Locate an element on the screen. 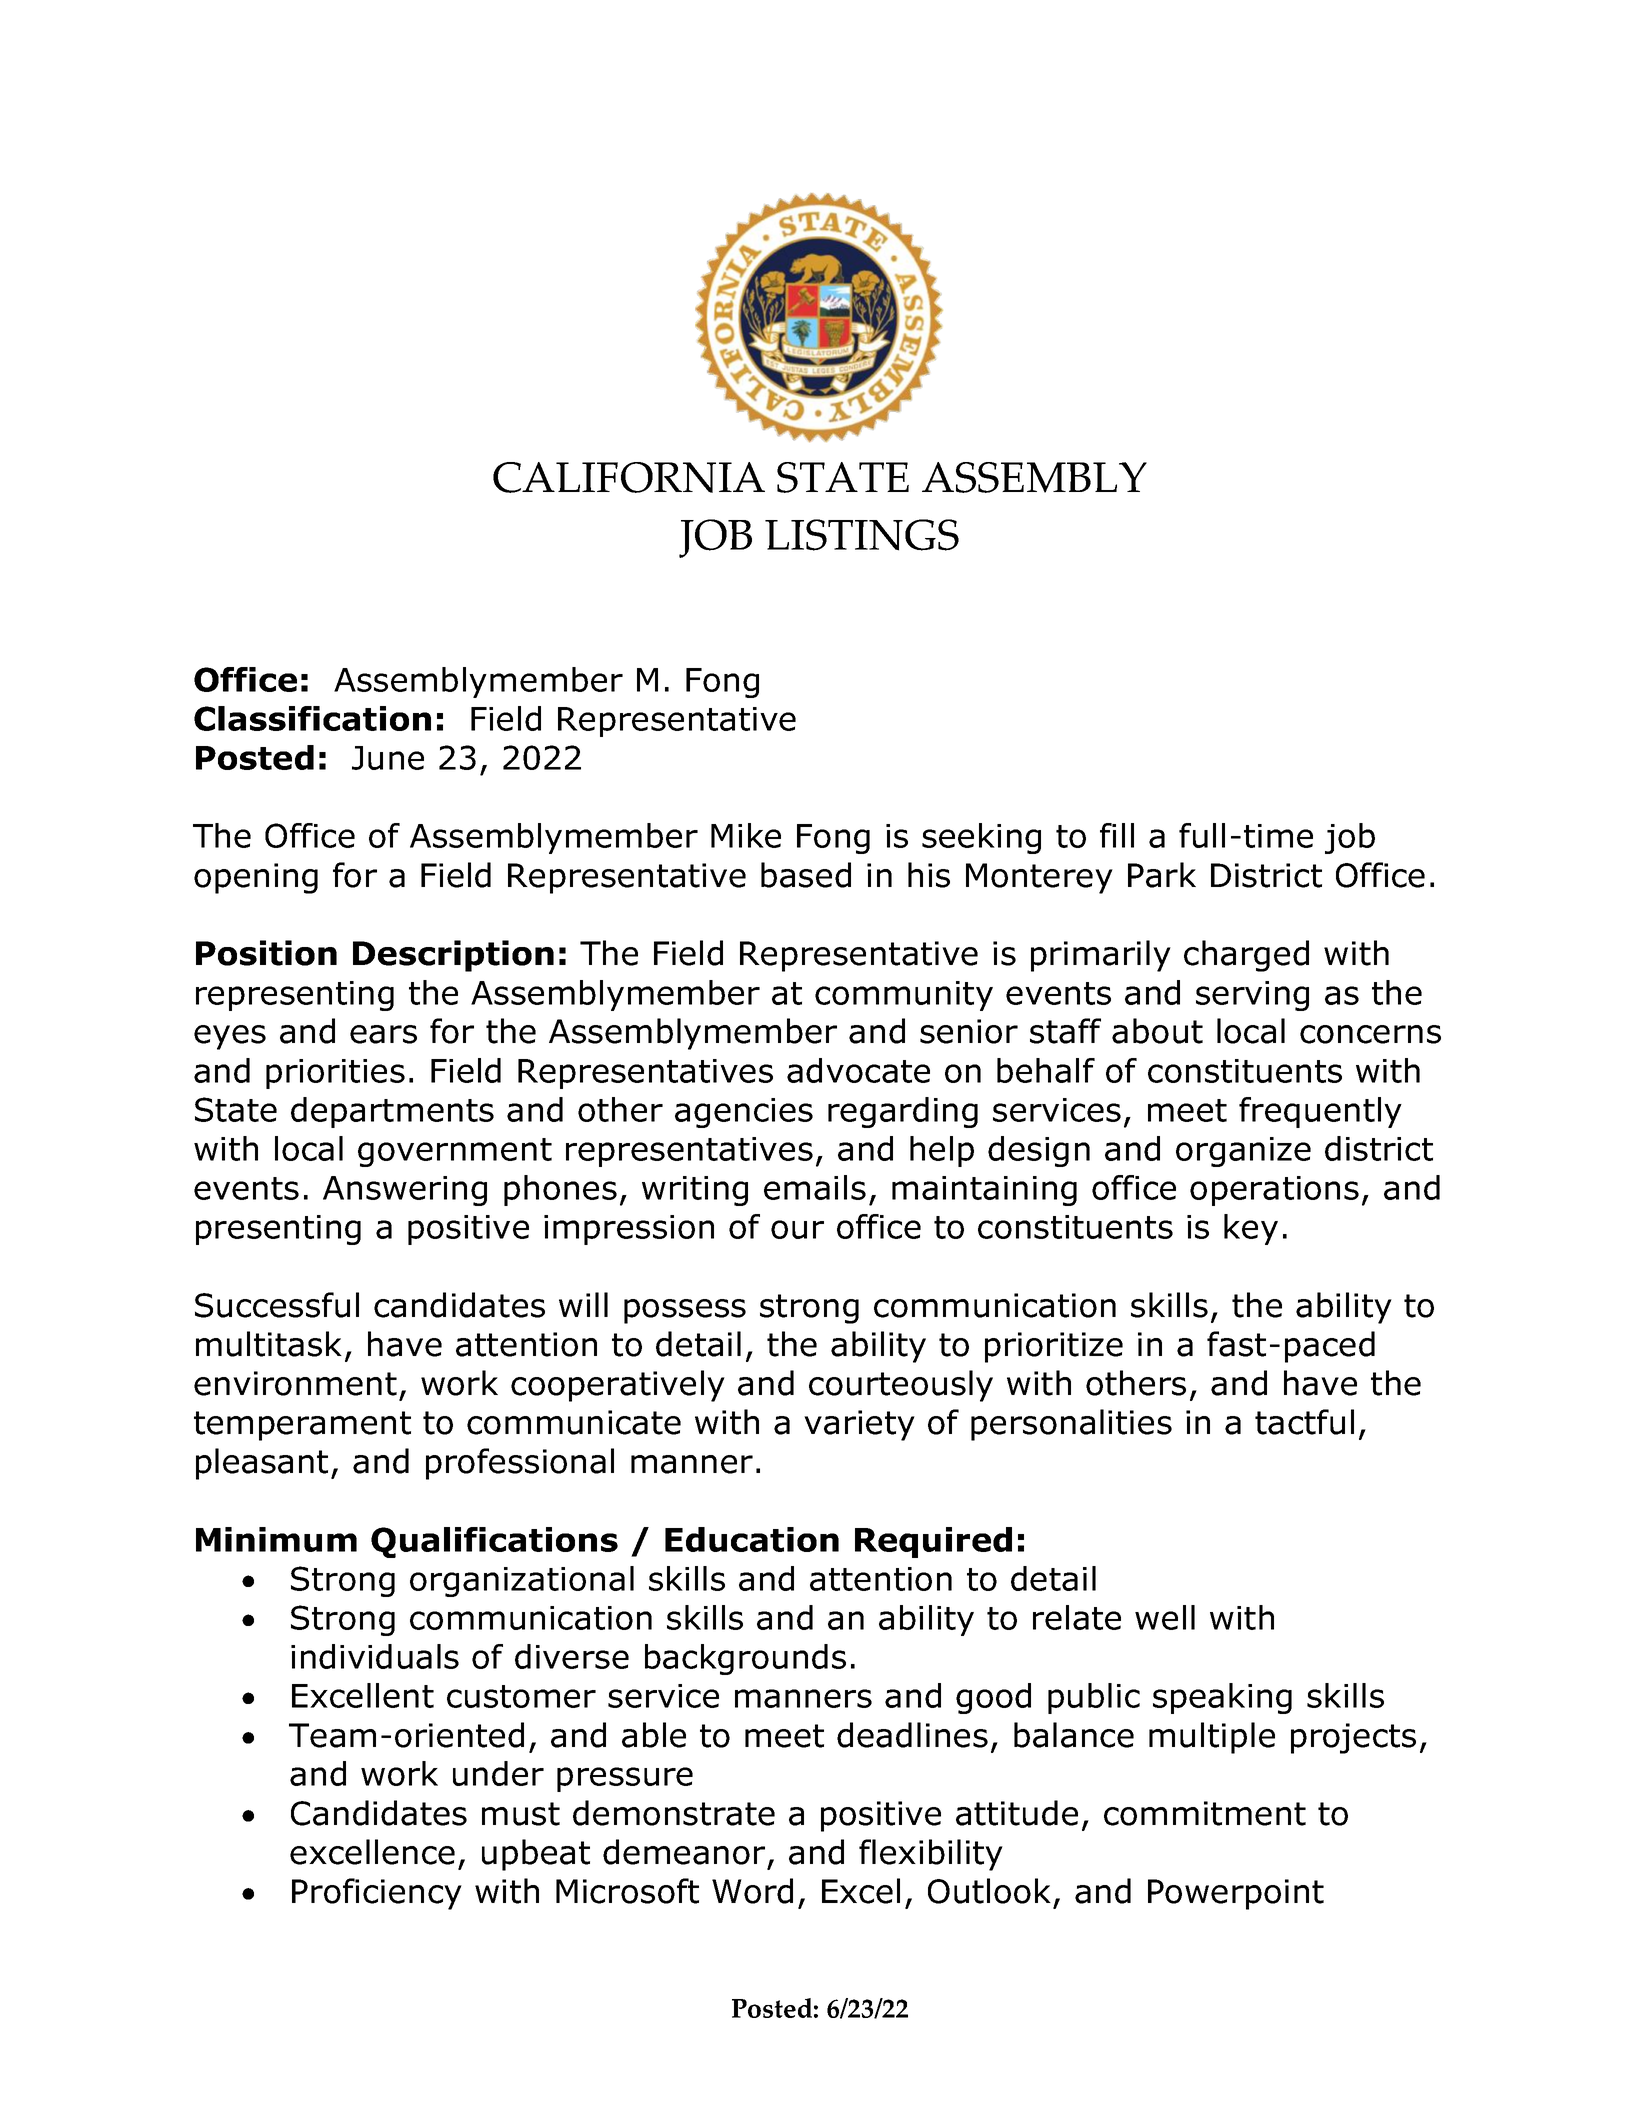 Image resolution: width=1640 pixels, height=2122 pixels. about is located at coordinates (1157, 1031).
